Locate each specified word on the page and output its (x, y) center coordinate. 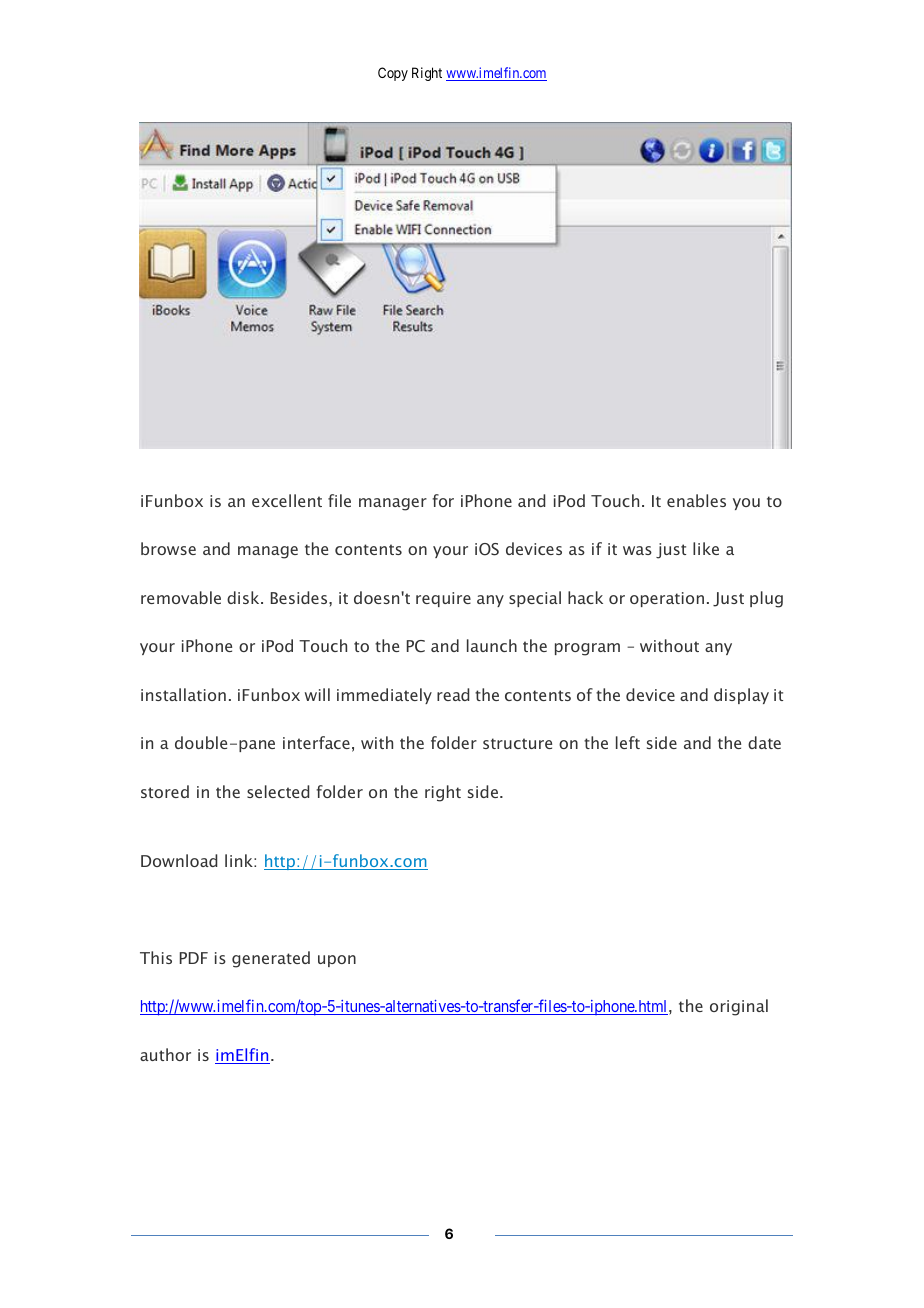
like (706, 548)
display (741, 696)
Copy (393, 74)
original (739, 1007)
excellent (287, 500)
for (443, 500)
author (165, 1054)
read (453, 694)
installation (183, 694)
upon (337, 961)
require (443, 599)
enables (696, 500)
